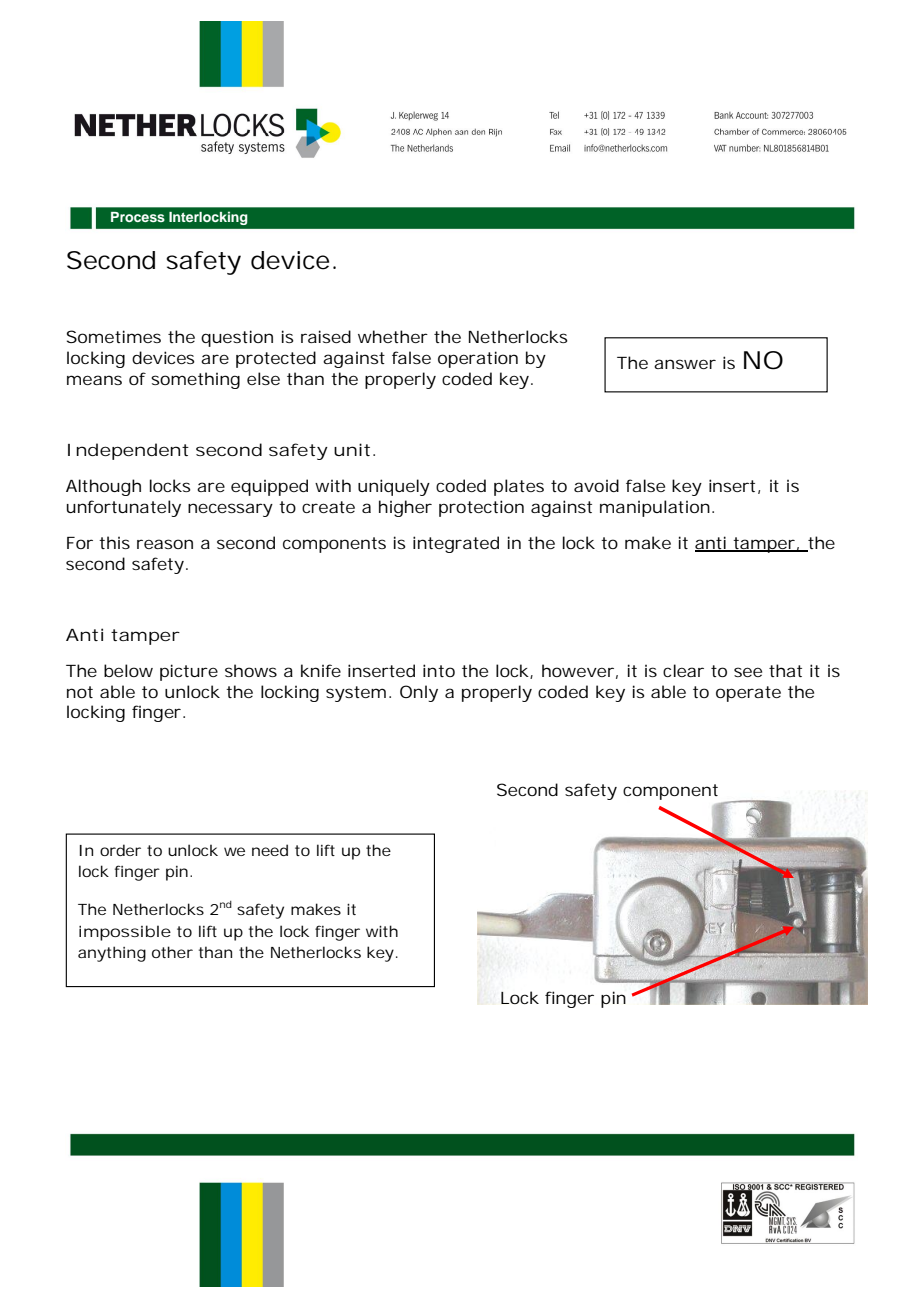 This screenshot has width=924, height=1308. Describe the element at coordinates (270, 850) in the screenshot. I see `need` at that location.
